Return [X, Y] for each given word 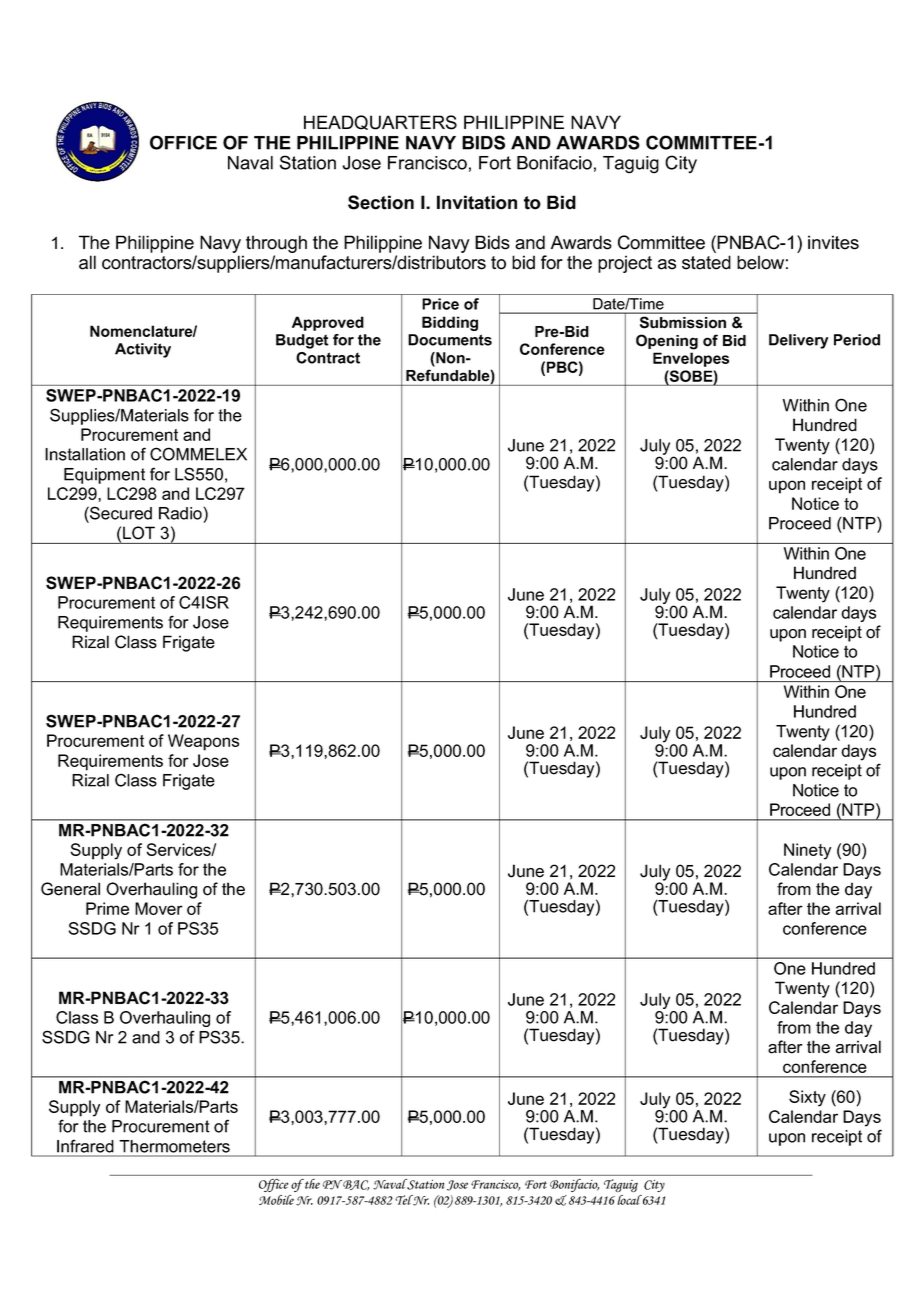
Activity [143, 350]
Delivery [798, 341]
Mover [159, 908]
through [276, 245]
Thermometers [175, 1146]
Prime [107, 908]
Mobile [276, 1200]
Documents [450, 340]
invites [833, 242]
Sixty [807, 1098]
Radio [181, 513]
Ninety [807, 851]
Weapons [203, 742]
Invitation [477, 202]
